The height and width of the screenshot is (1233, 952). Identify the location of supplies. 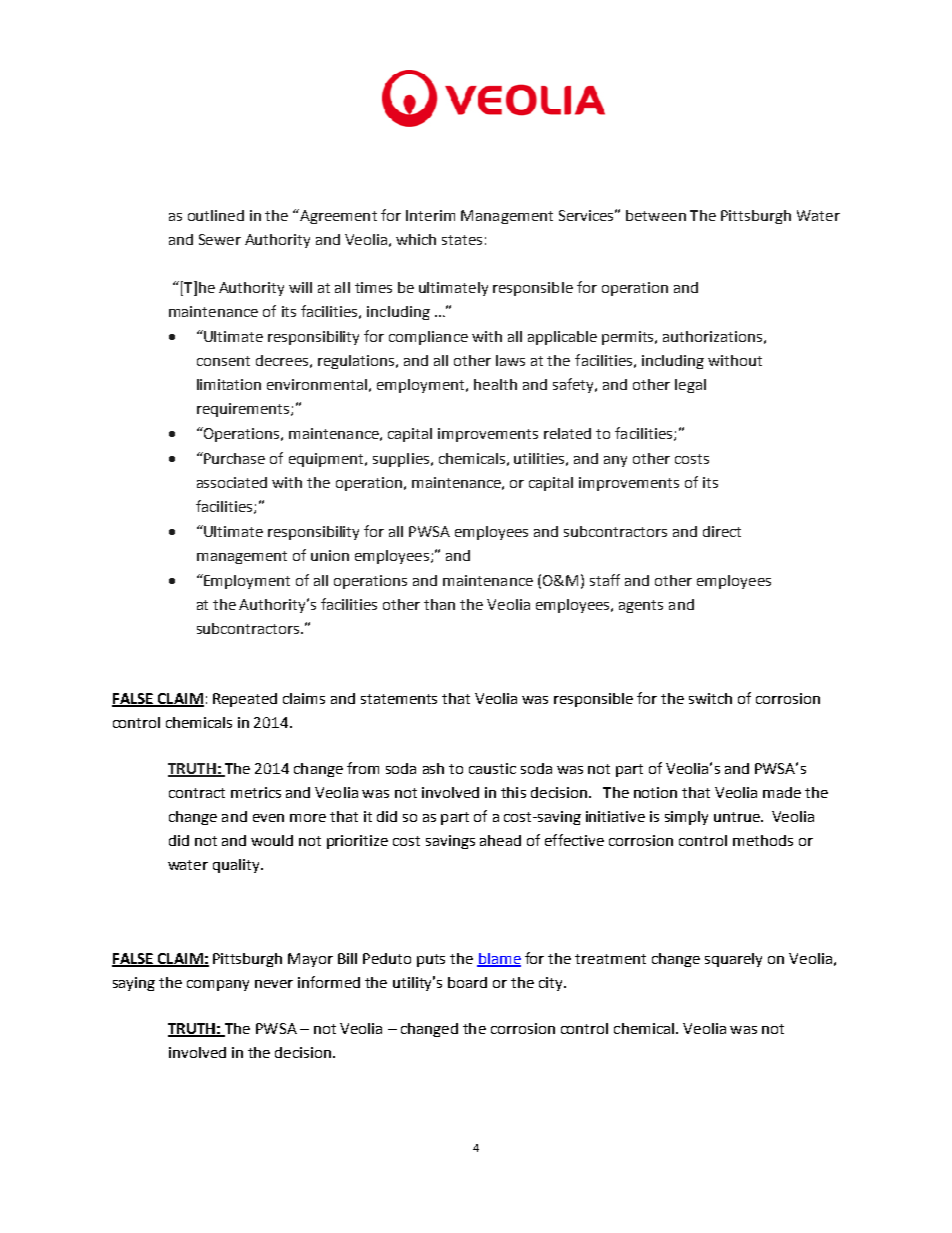
(401, 460).
